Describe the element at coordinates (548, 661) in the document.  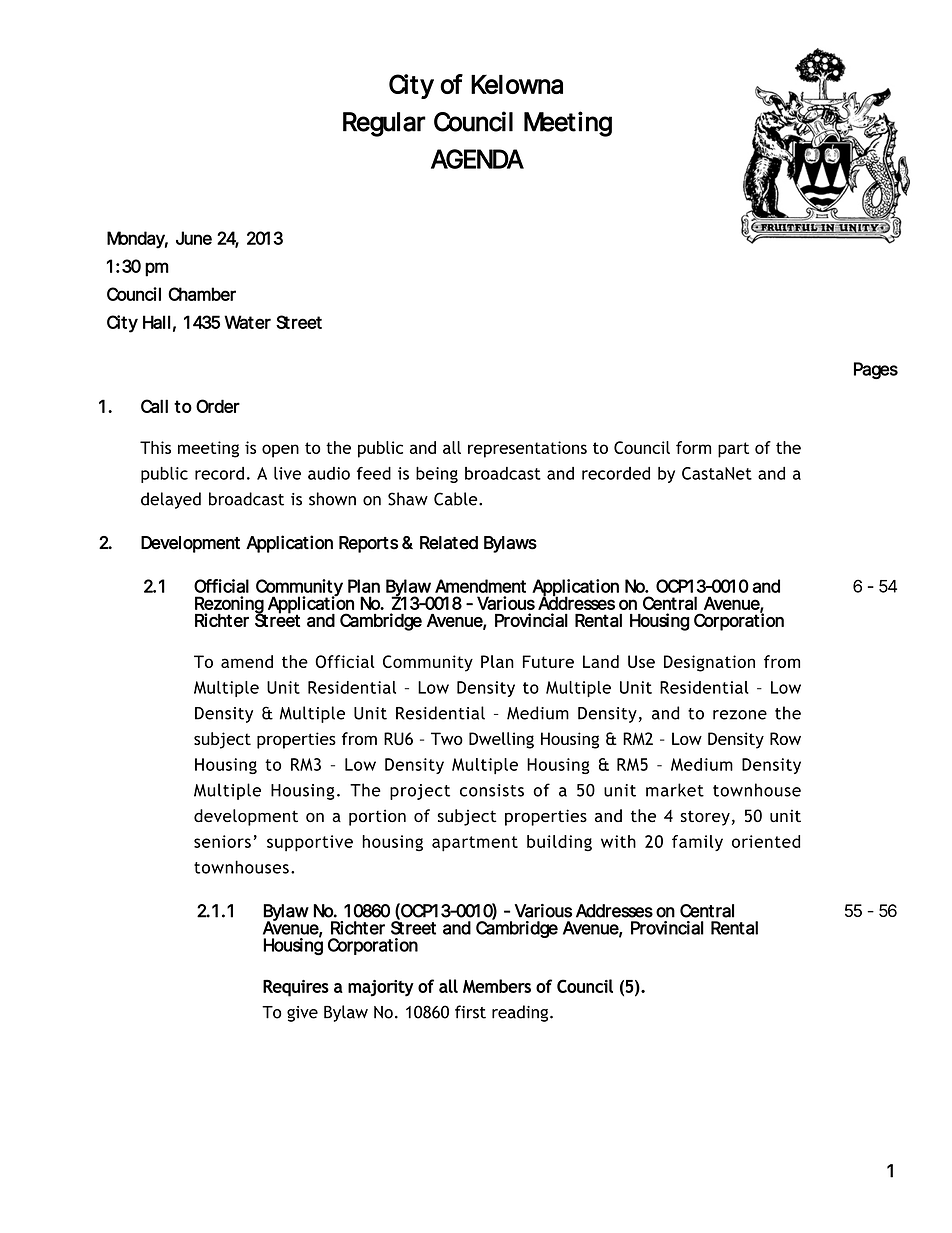
I see `Future` at that location.
